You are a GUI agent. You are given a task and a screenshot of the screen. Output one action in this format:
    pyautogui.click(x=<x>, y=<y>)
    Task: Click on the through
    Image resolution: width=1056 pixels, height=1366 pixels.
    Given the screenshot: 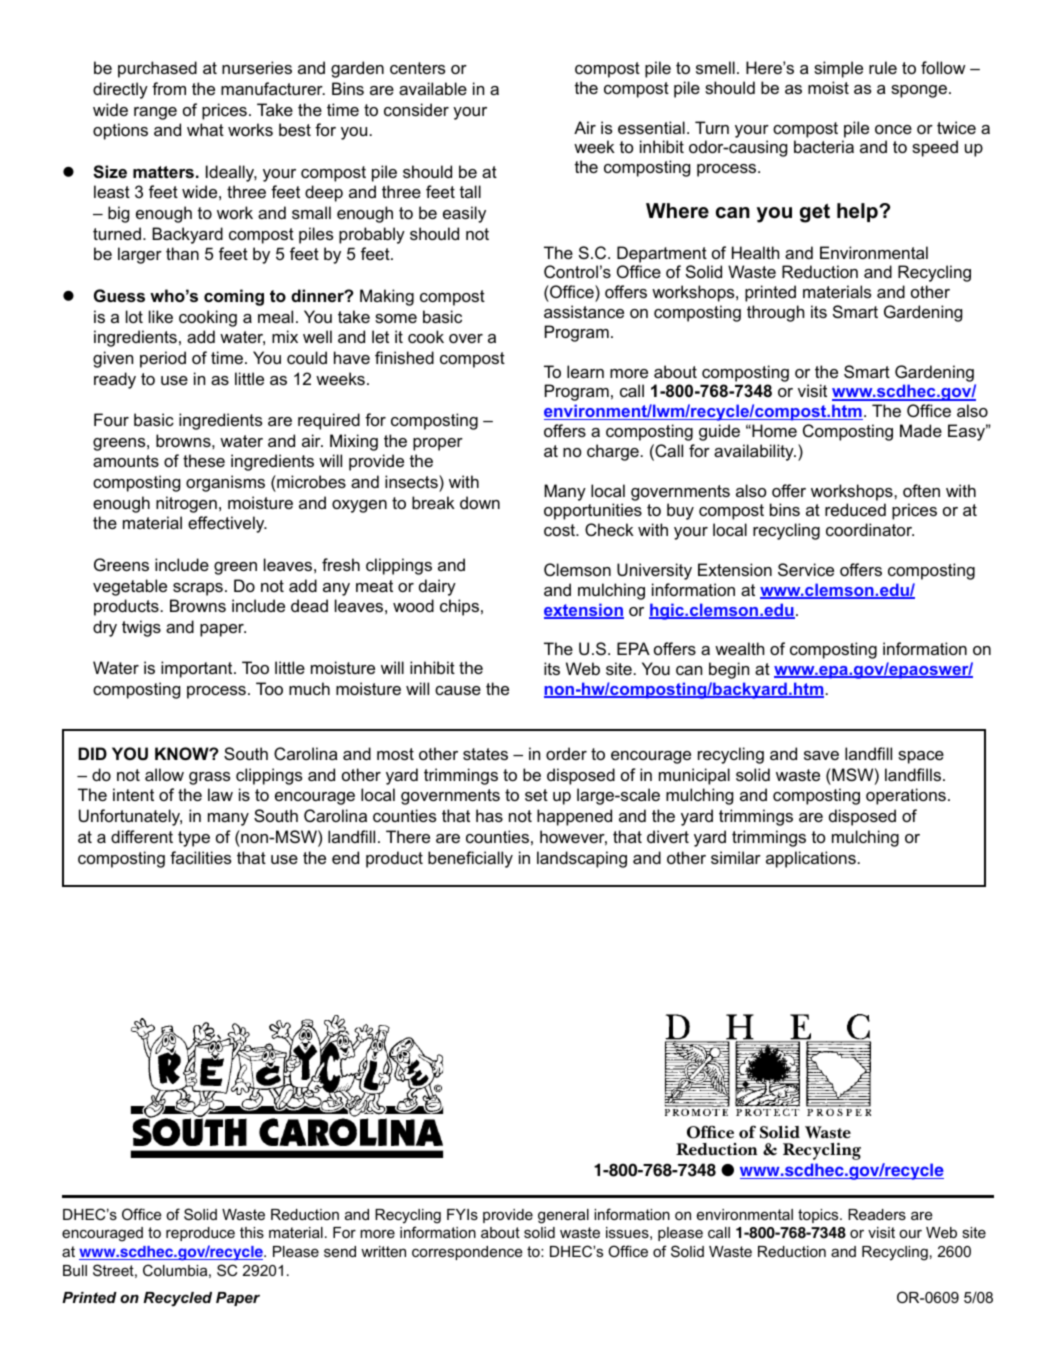 What is the action you would take?
    pyautogui.click(x=775, y=313)
